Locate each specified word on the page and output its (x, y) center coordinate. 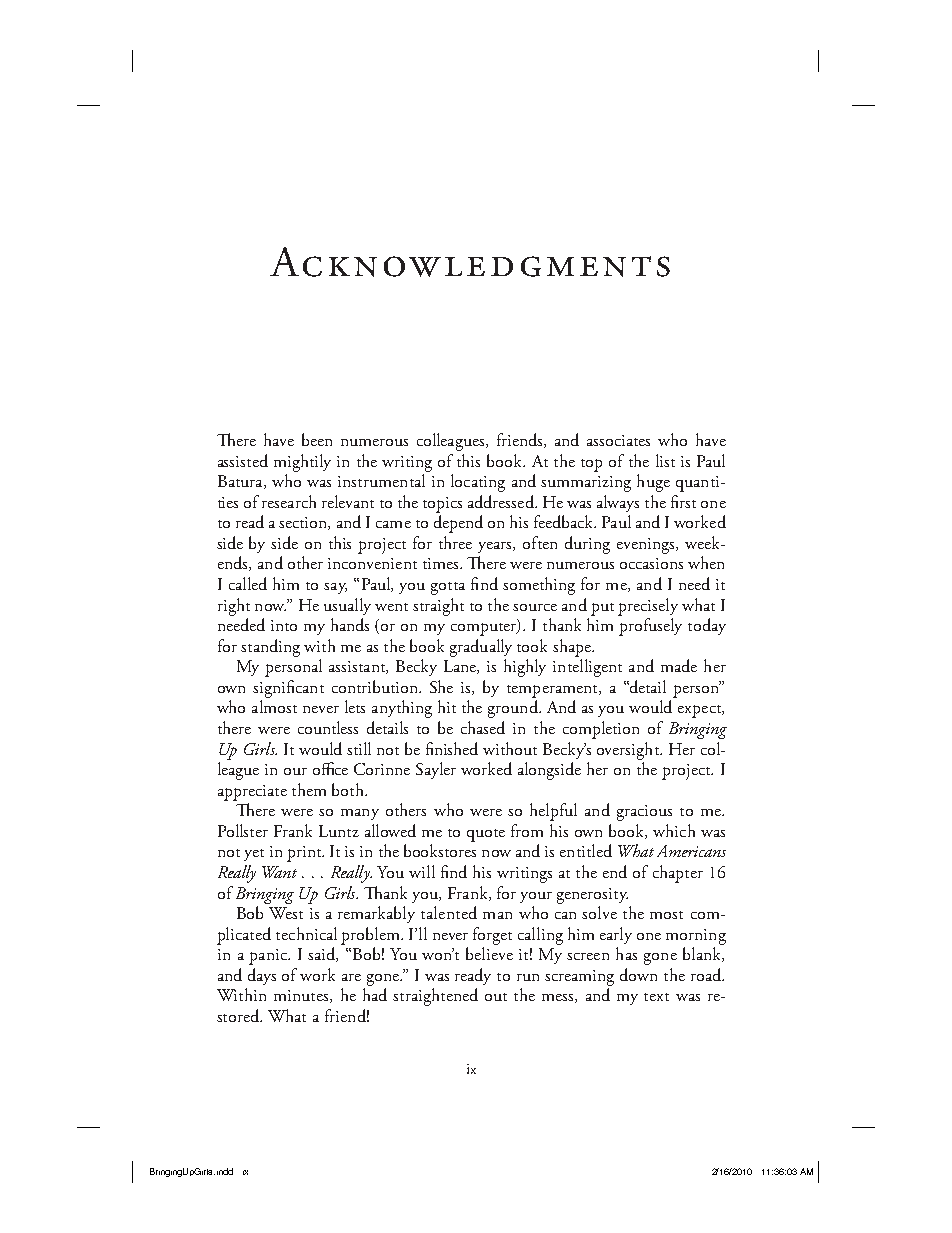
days (262, 976)
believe (489, 953)
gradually (481, 648)
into (284, 625)
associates (618, 440)
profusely (650, 627)
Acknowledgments (470, 262)
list (665, 460)
